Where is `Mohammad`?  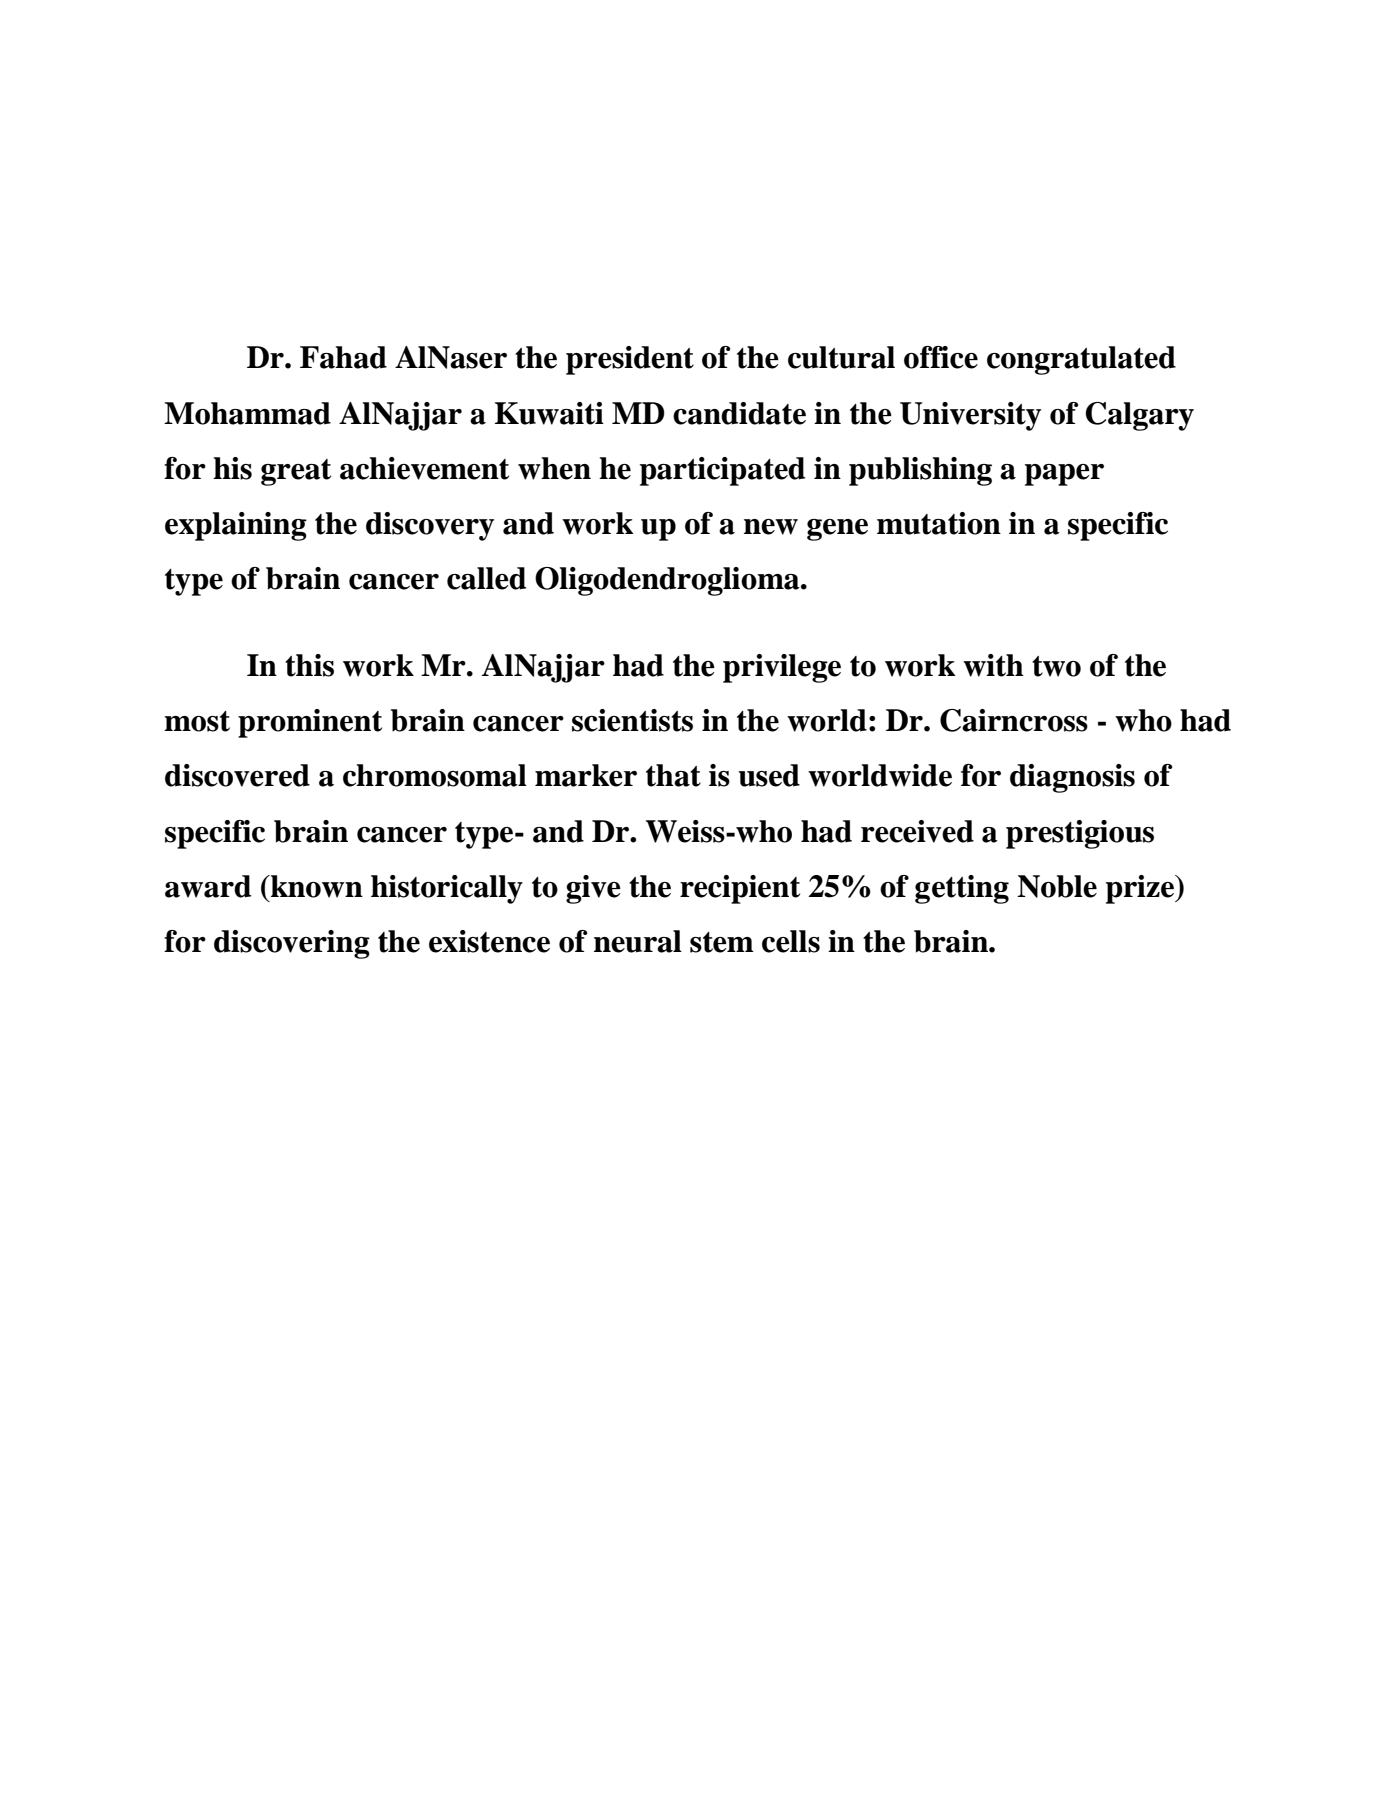 Mohammad is located at coordinates (247, 413).
